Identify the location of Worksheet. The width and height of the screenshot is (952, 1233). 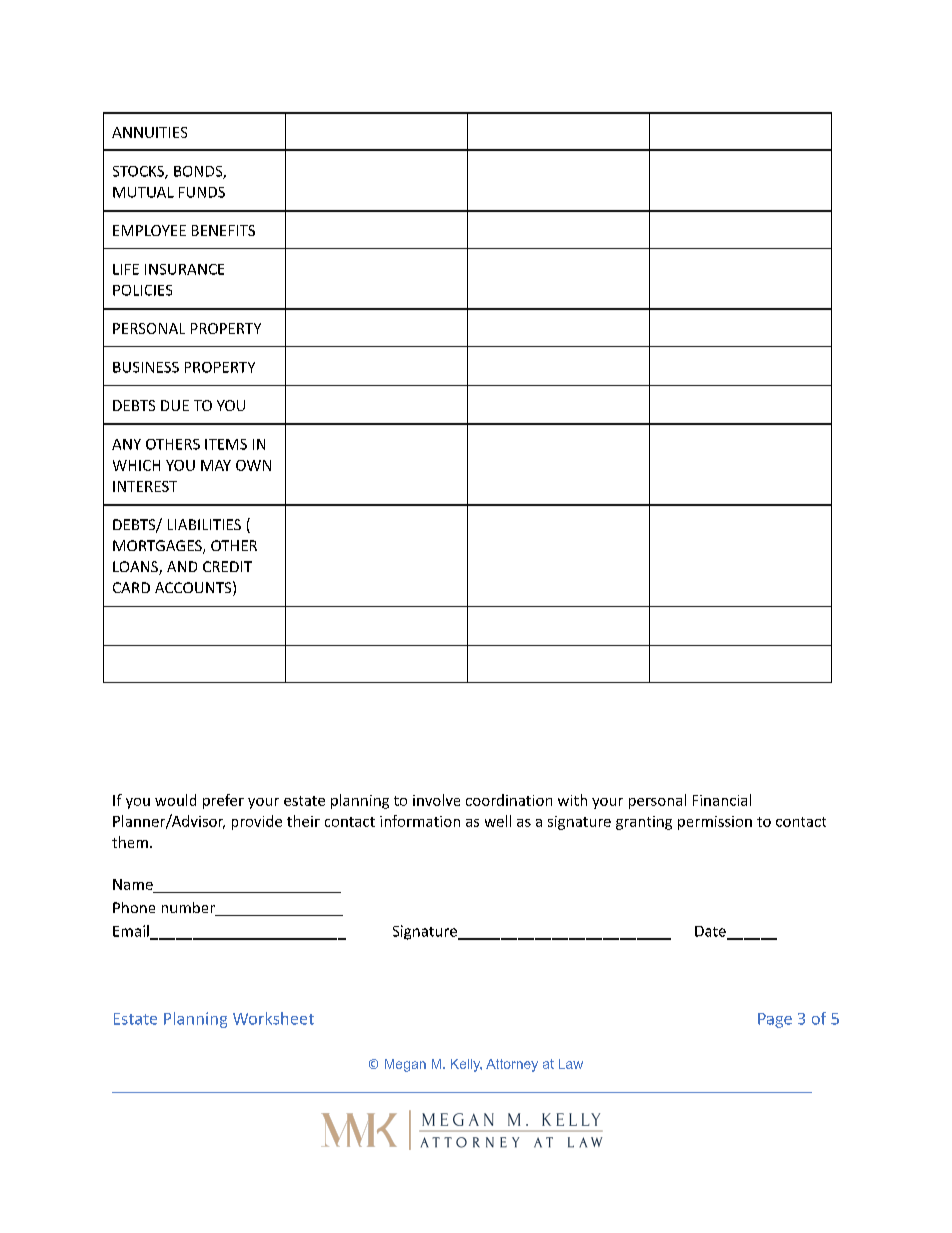
(273, 1018).
